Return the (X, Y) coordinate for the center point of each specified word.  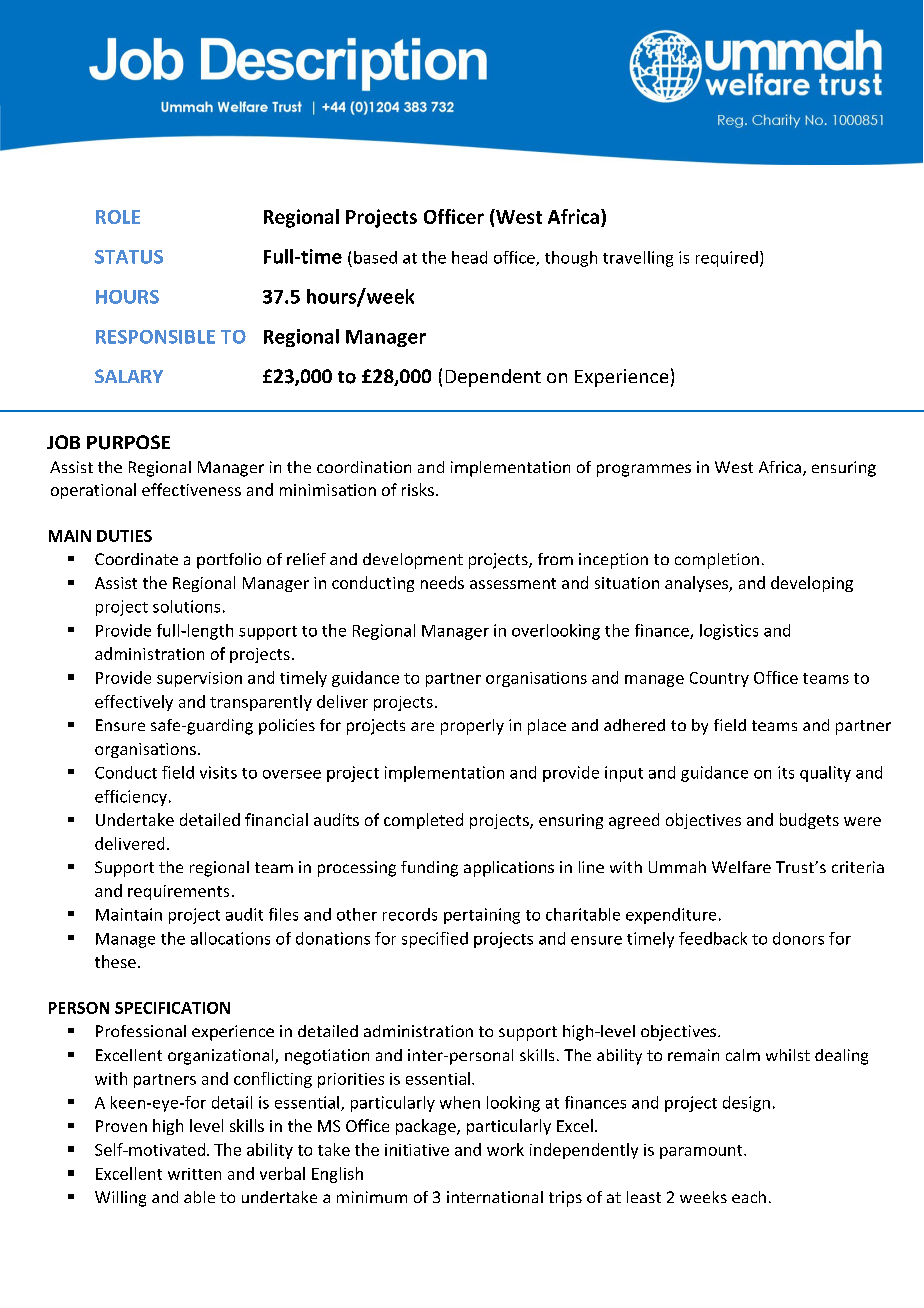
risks (418, 489)
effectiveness (191, 489)
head (469, 257)
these (115, 961)
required (727, 259)
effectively (134, 703)
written (194, 1174)
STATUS (129, 257)
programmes (644, 470)
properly (472, 727)
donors (798, 938)
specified (435, 940)
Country (719, 679)
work (505, 1149)
